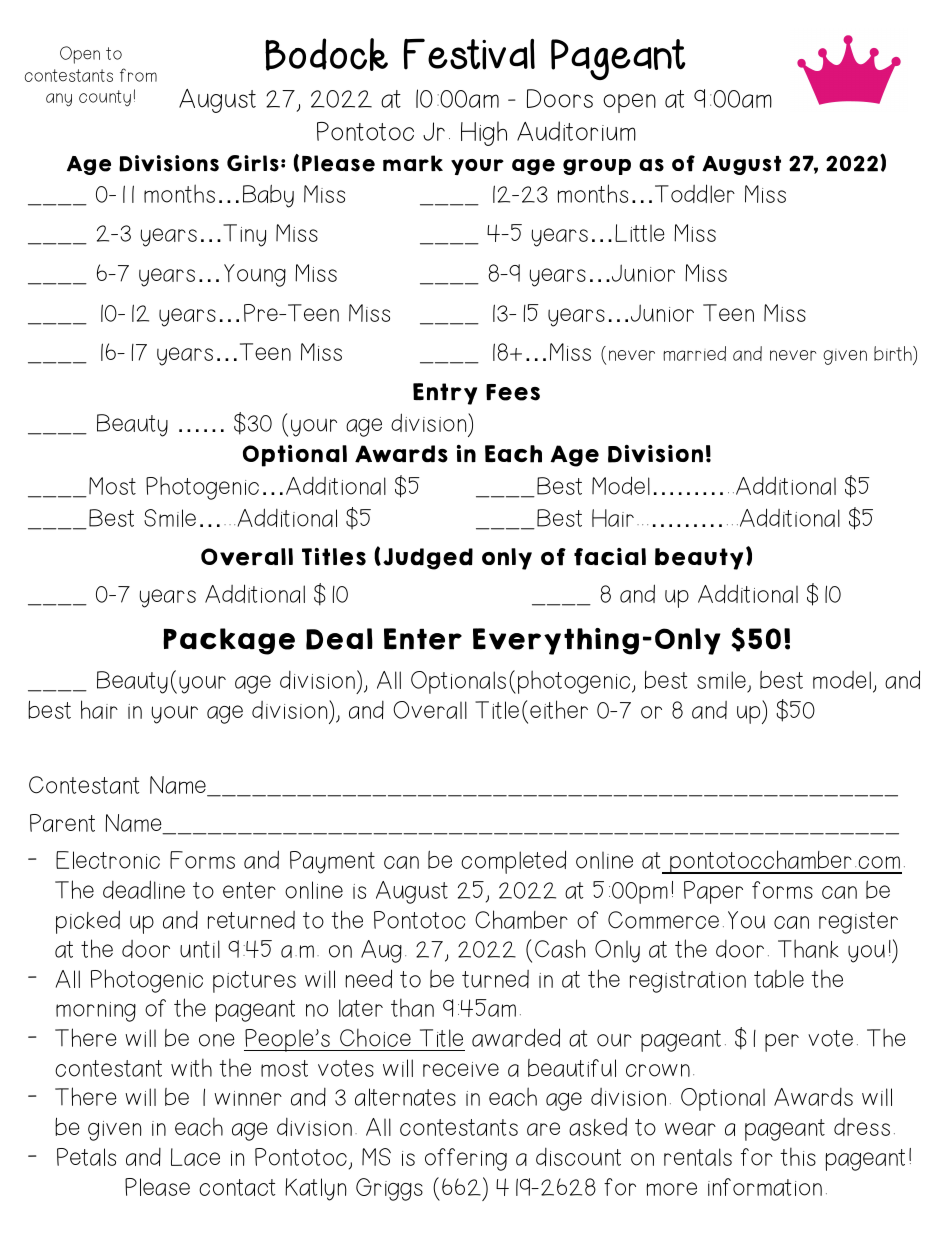 The width and height of the document is (952, 1233). Describe the element at coordinates (576, 131) in the document. I see `Auditorium` at that location.
